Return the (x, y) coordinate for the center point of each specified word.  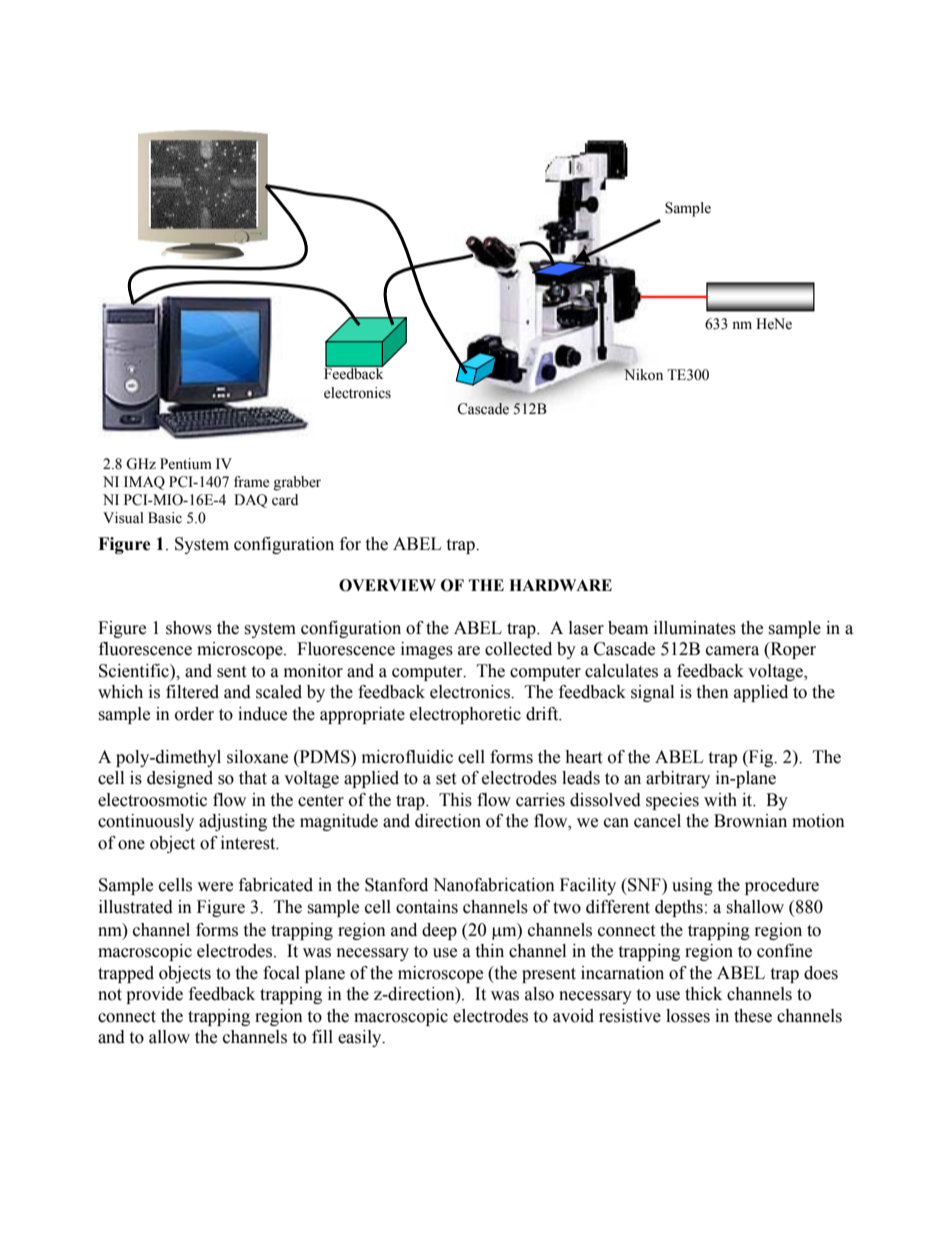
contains (427, 907)
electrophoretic (465, 715)
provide (154, 995)
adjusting (233, 822)
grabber (297, 483)
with (720, 800)
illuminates (695, 628)
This (455, 800)
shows (189, 628)
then (712, 692)
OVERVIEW (387, 585)
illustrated (136, 907)
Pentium (186, 464)
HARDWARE (560, 585)
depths (679, 908)
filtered (192, 692)
